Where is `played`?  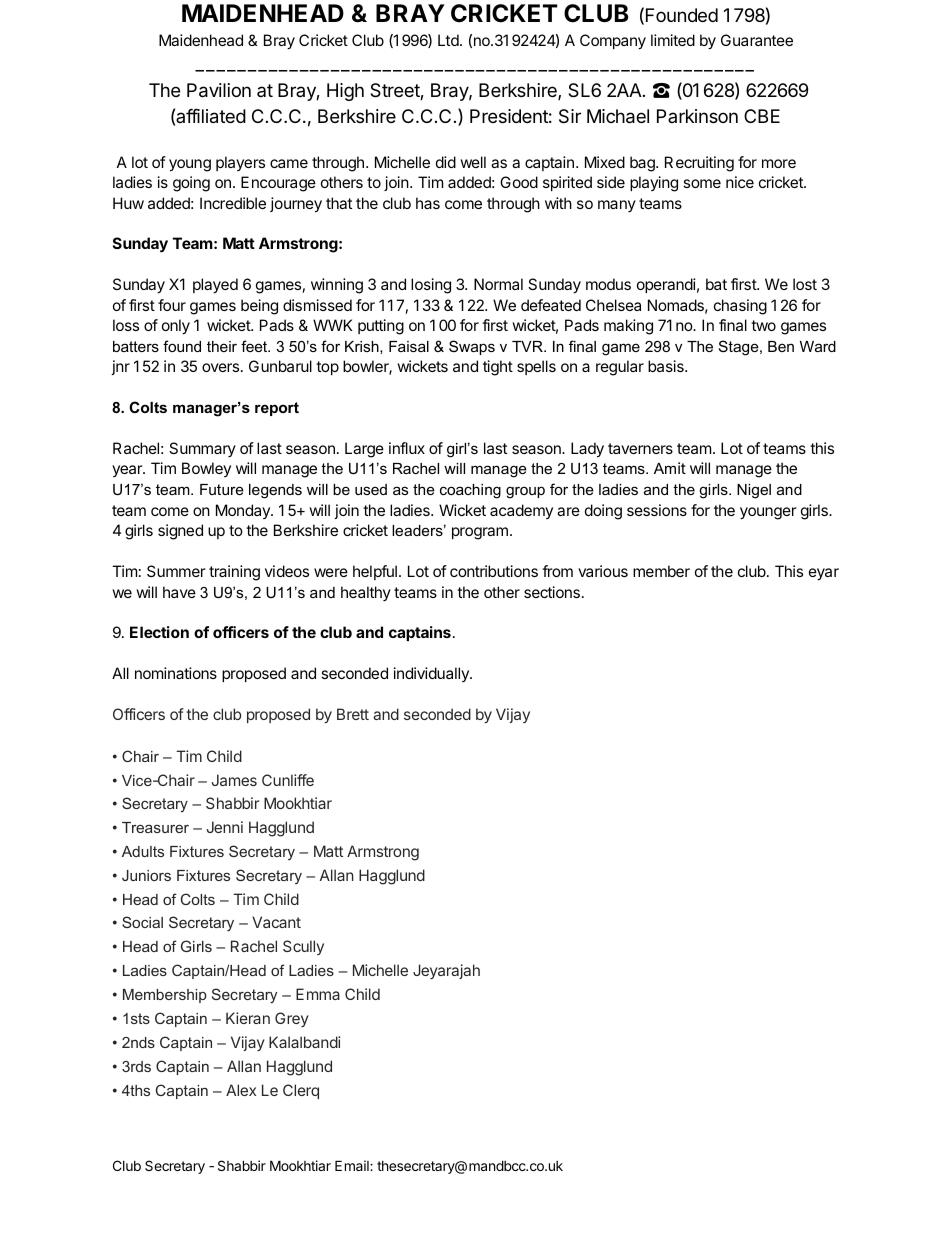 played is located at coordinates (215, 286).
